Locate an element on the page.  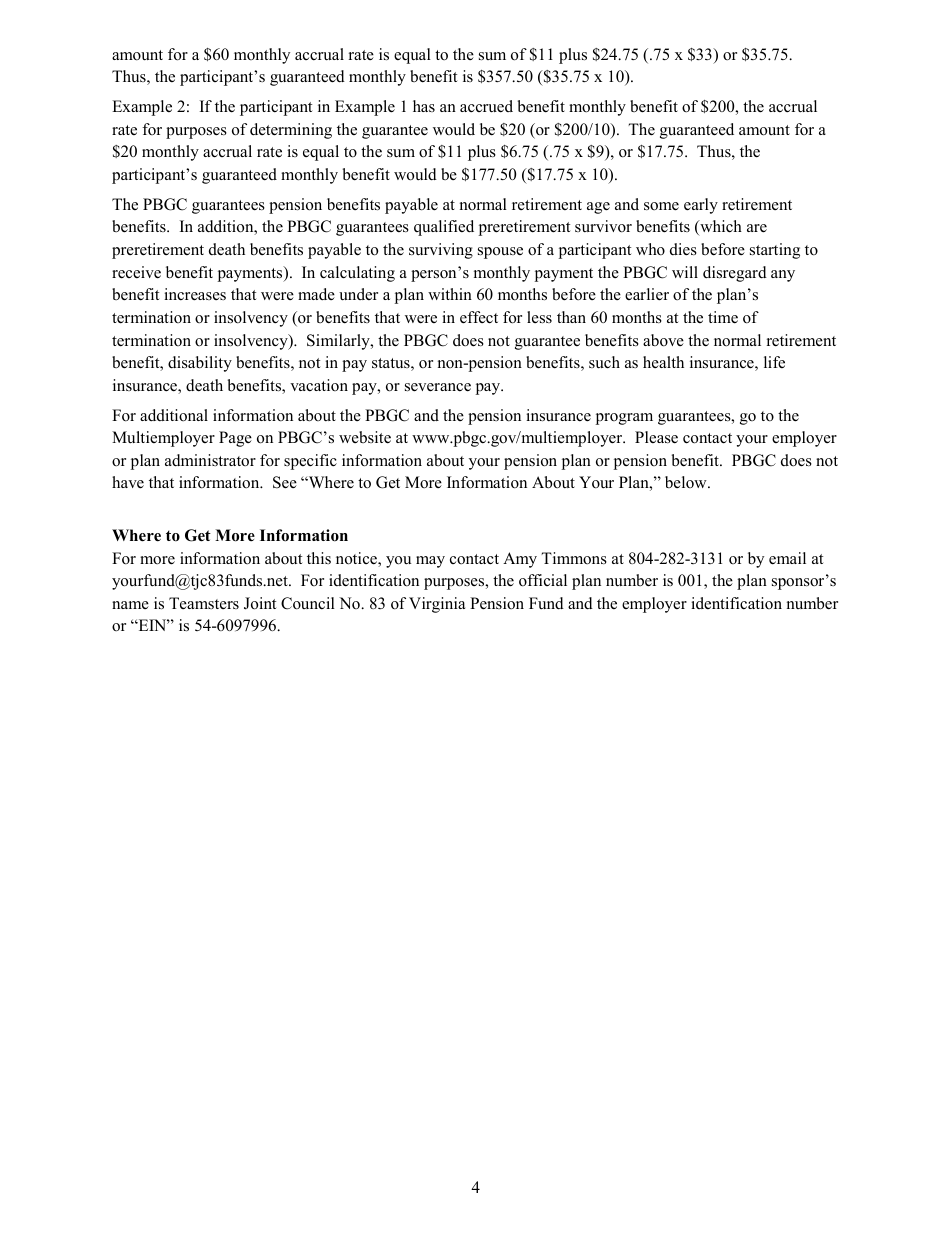
Virginia is located at coordinates (437, 605).
